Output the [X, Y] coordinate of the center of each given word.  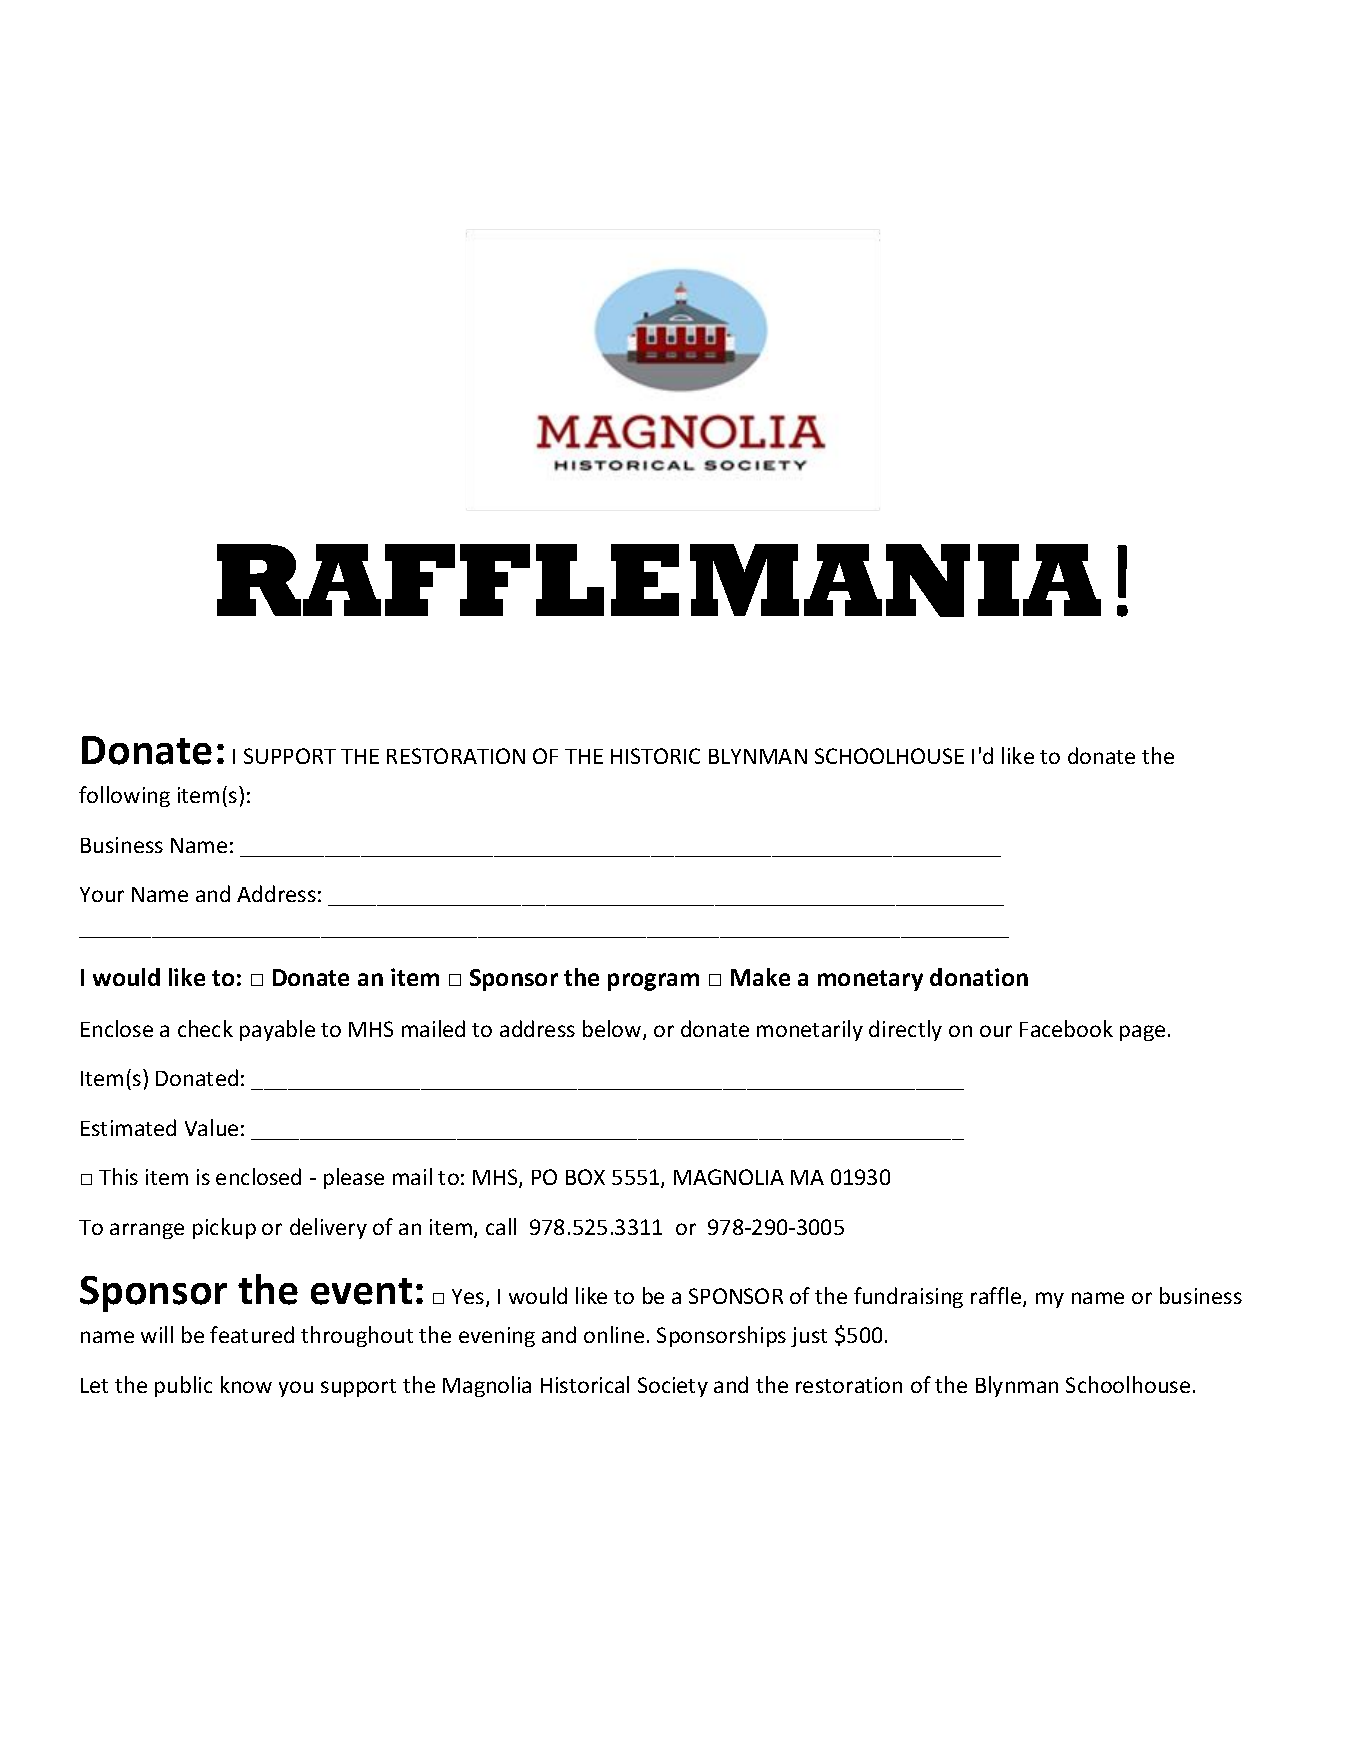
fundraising [908, 1297]
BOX [585, 1177]
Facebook [1066, 1028]
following [124, 796]
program [653, 982]
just [809, 1337]
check [205, 1028]
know [246, 1384]
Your [102, 894]
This [118, 1176]
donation [979, 977]
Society [673, 1387]
